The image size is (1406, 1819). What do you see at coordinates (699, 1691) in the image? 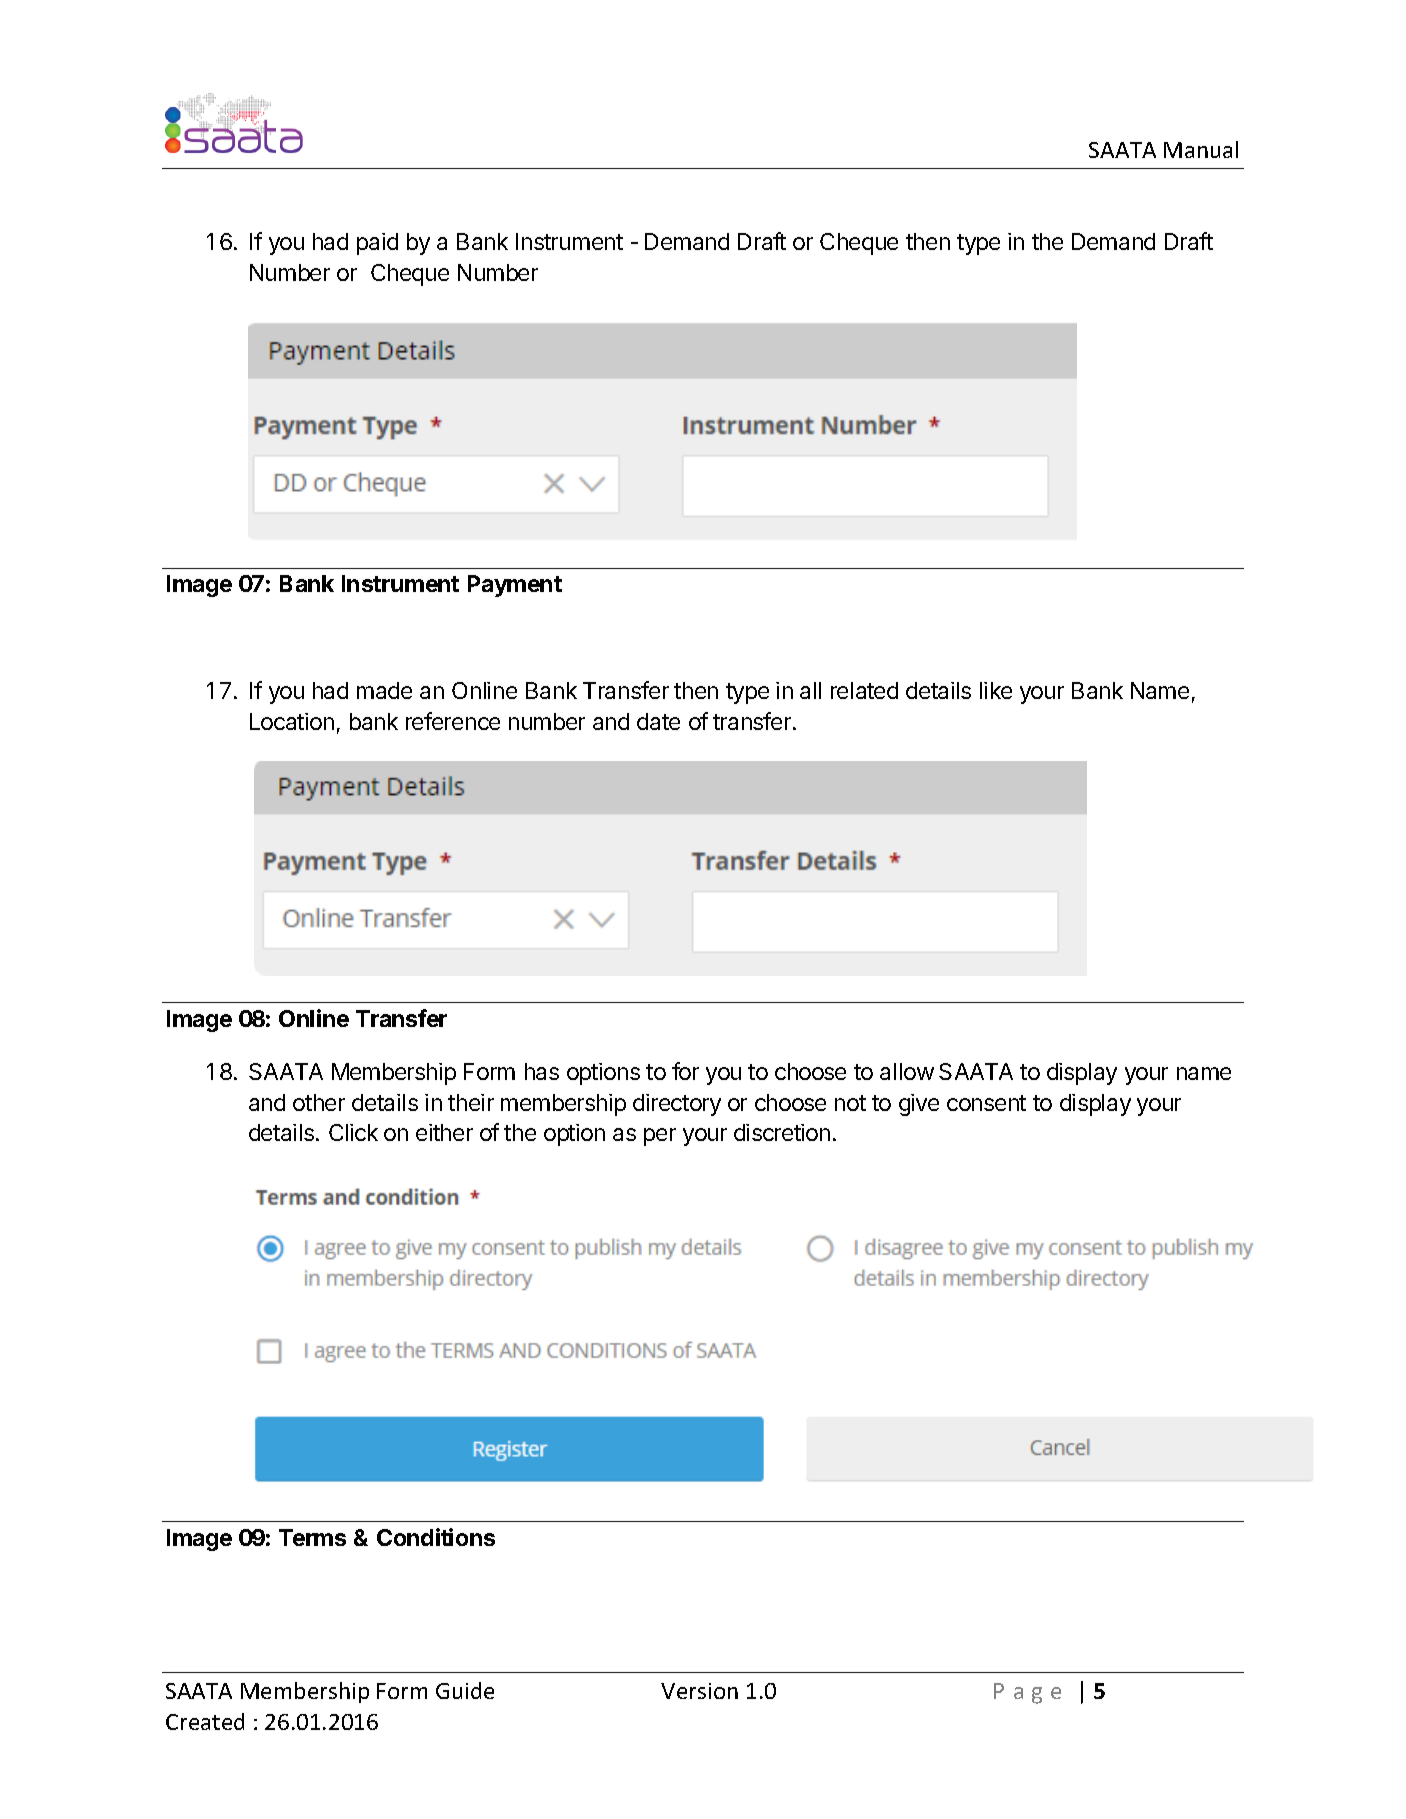
I see `Version` at bounding box center [699, 1691].
